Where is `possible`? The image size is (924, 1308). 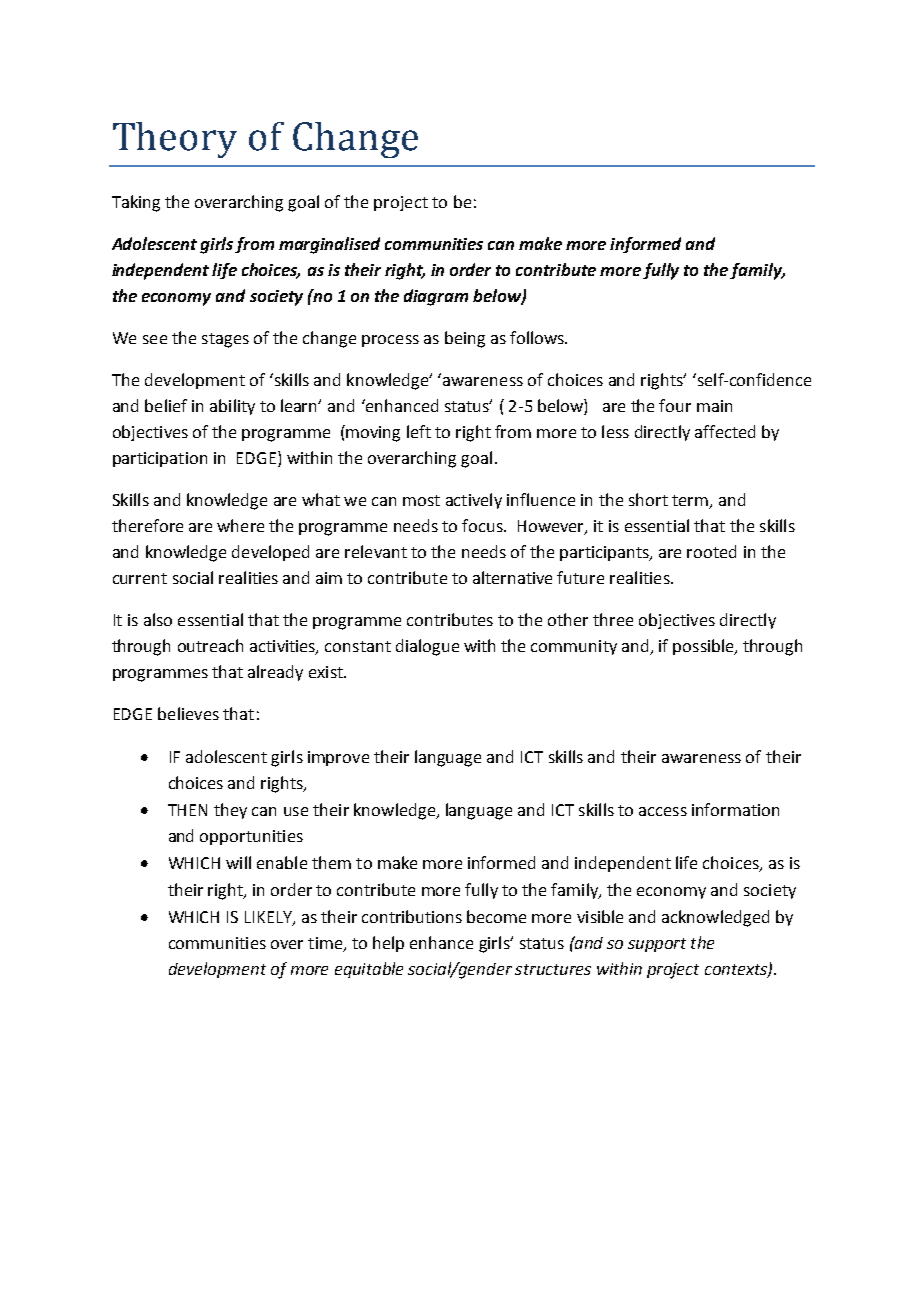 possible is located at coordinates (704, 647).
